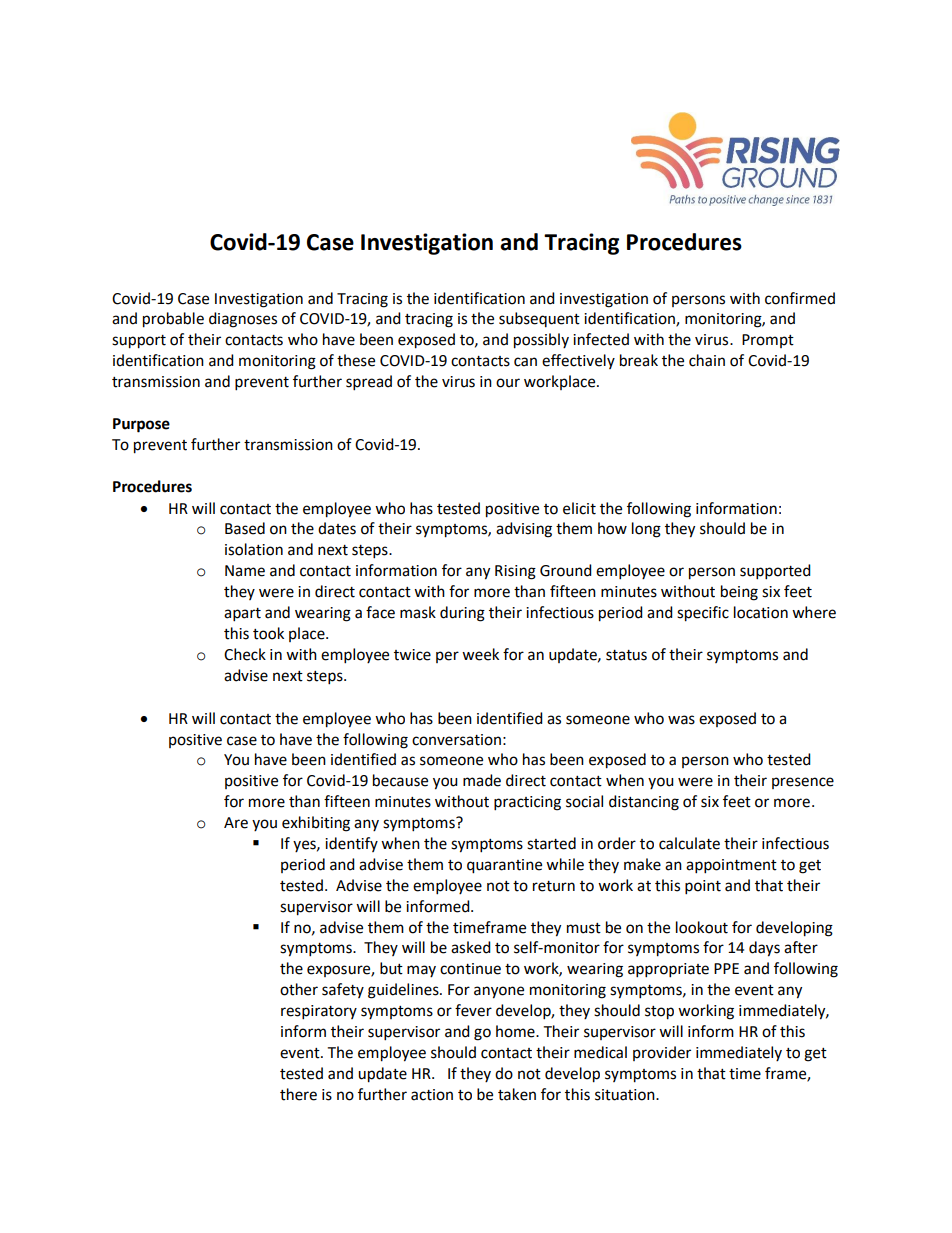 The image size is (952, 1233). What do you see at coordinates (471, 947) in the image?
I see `asked` at bounding box center [471, 947].
